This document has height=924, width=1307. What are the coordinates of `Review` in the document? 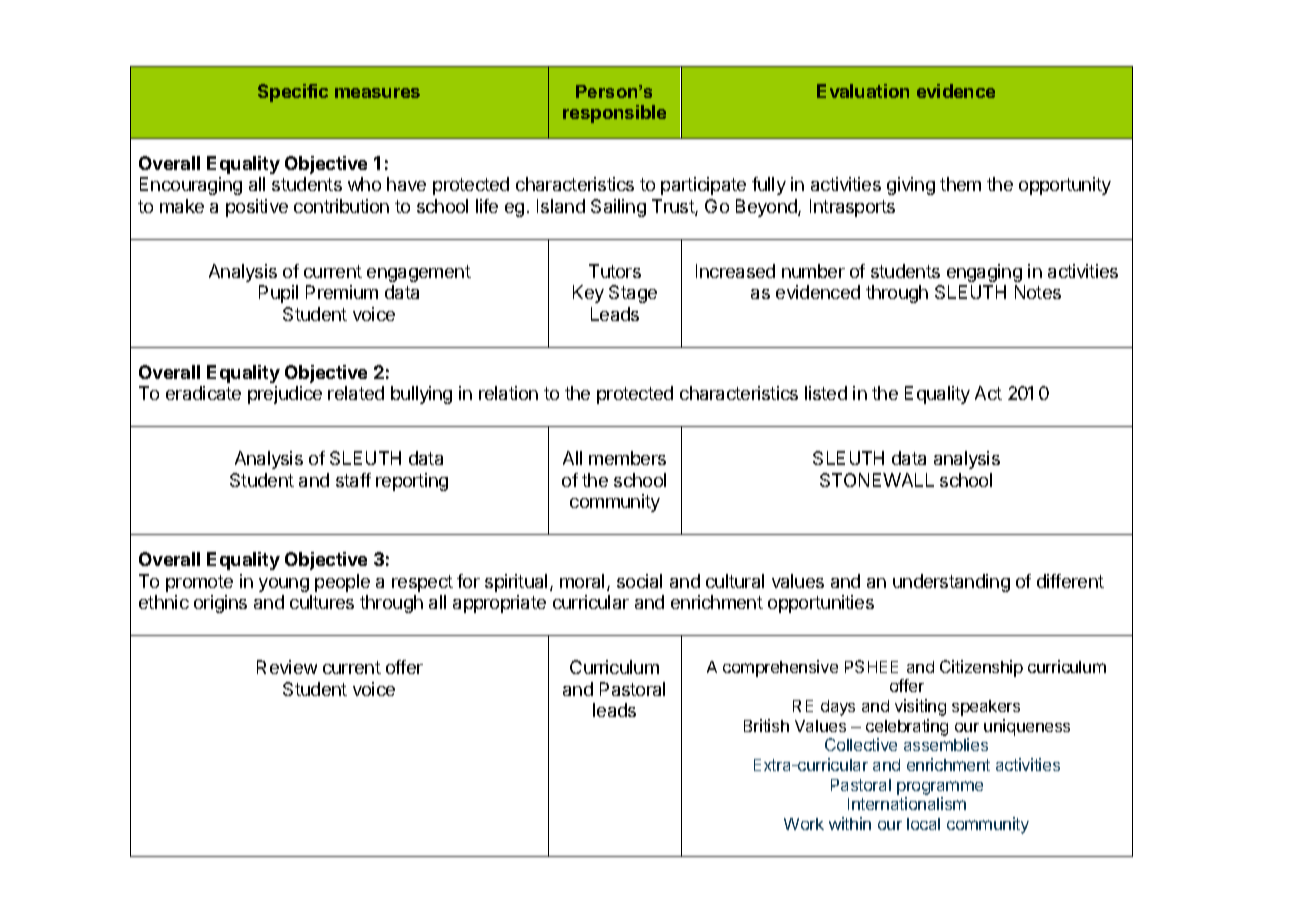 It's located at (287, 667).
